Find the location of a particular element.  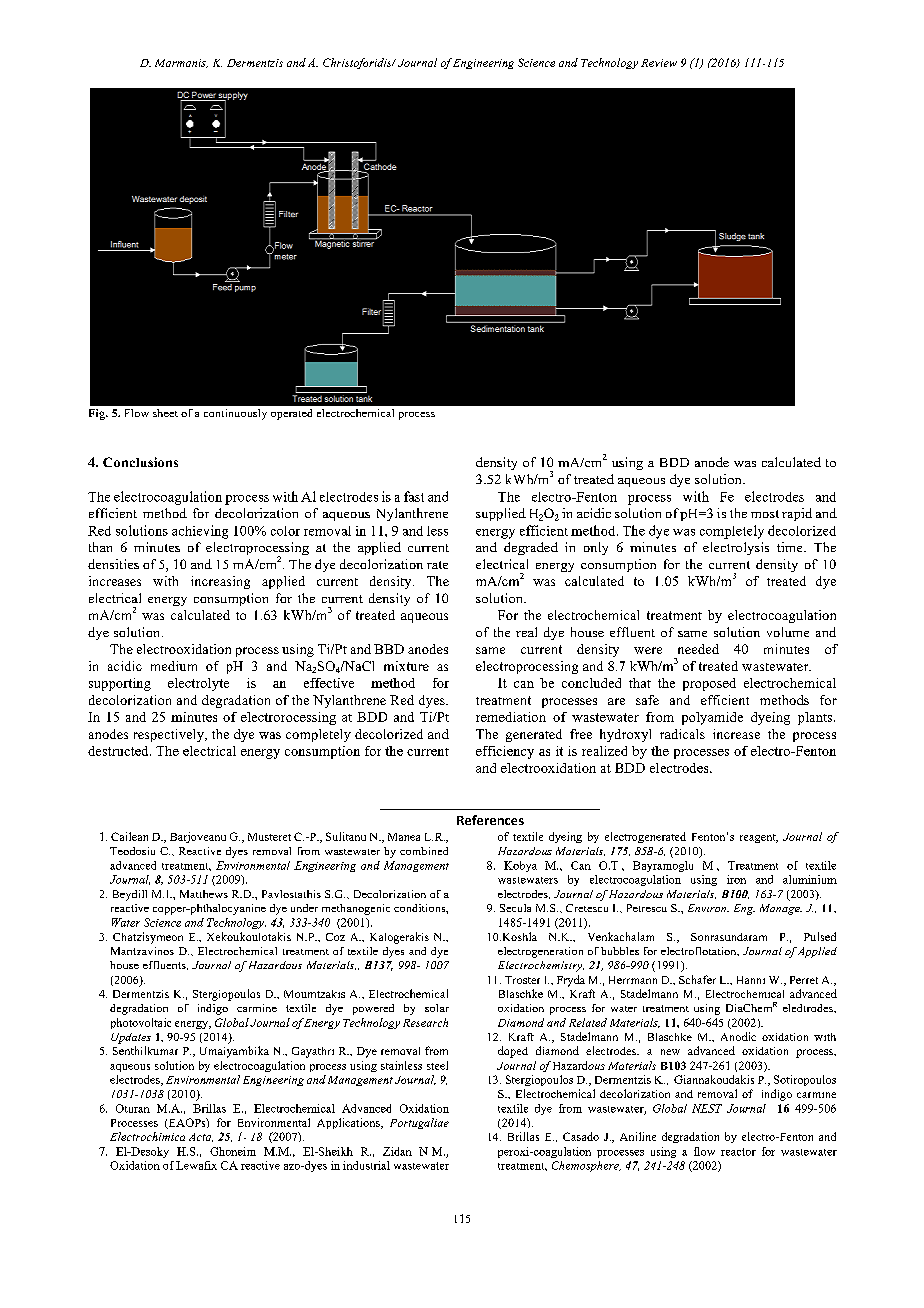

Matthews is located at coordinates (204, 894).
